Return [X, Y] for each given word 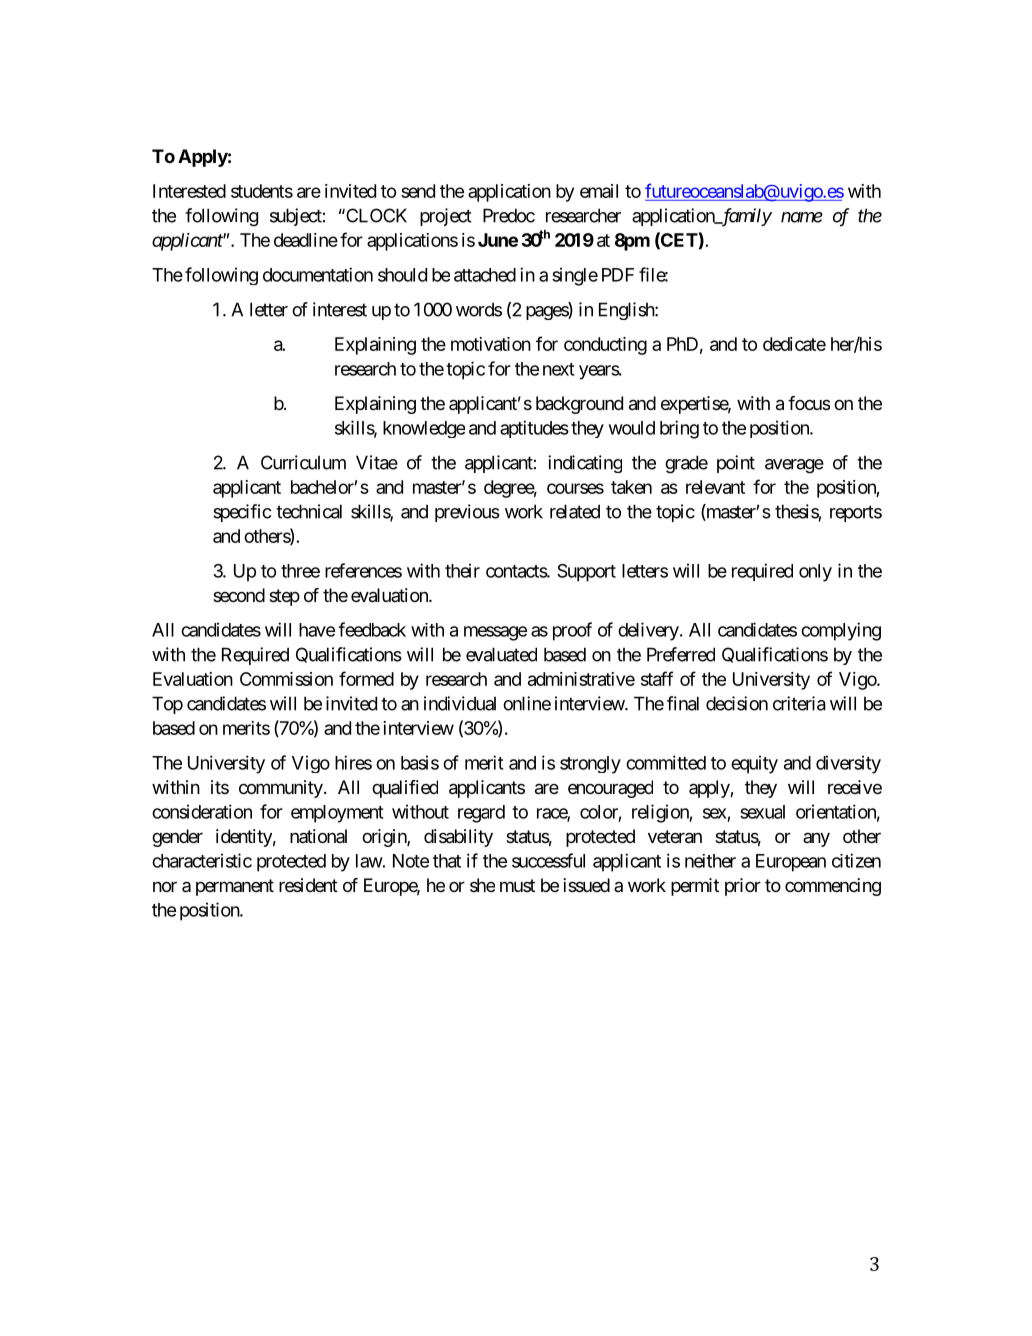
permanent [235, 887]
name [802, 217]
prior [743, 887]
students [262, 191]
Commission [286, 679]
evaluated [501, 654]
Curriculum [303, 462]
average [794, 466]
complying [841, 631]
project [446, 217]
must [517, 885]
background [579, 405]
